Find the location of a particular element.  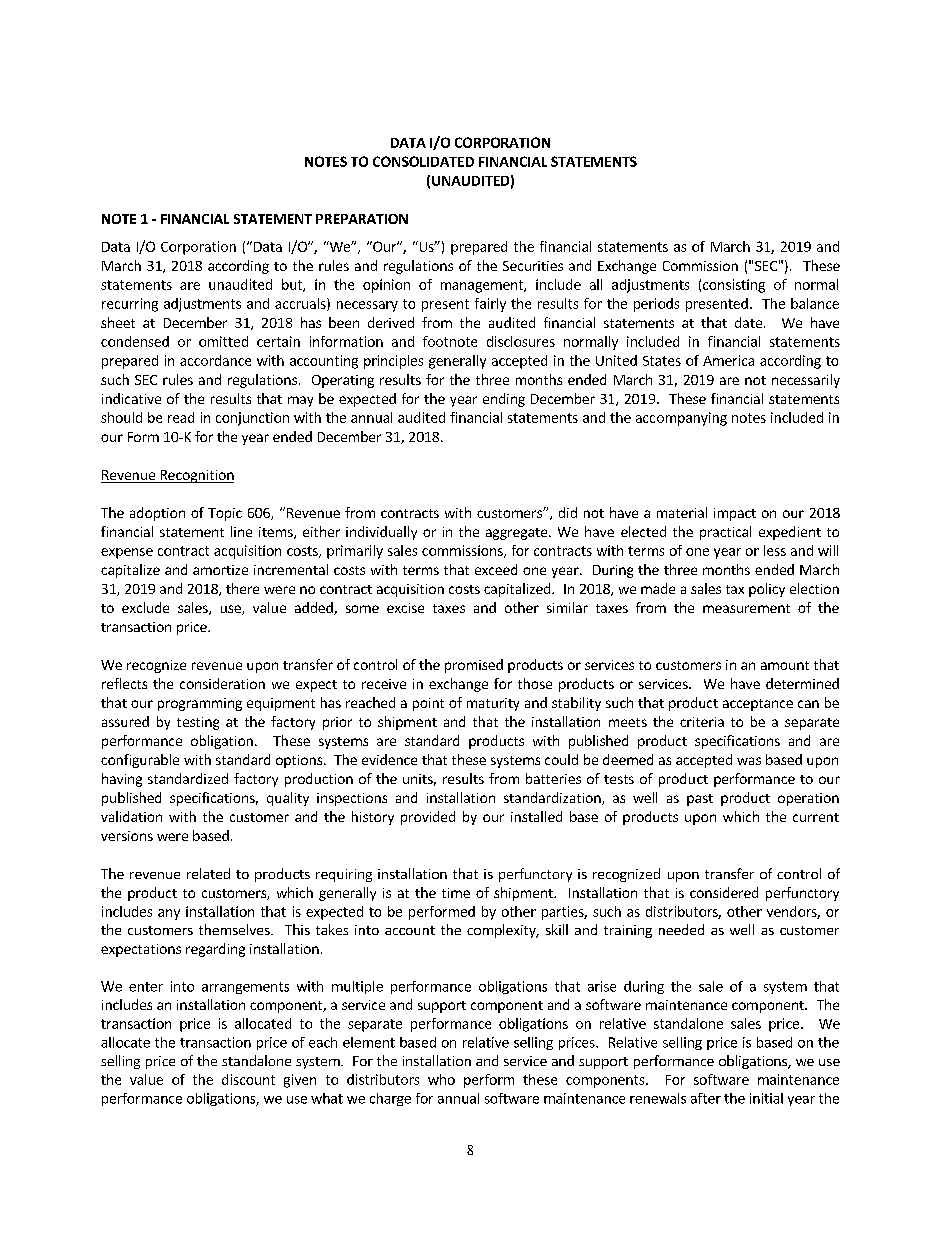

consideration is located at coordinates (222, 683).
